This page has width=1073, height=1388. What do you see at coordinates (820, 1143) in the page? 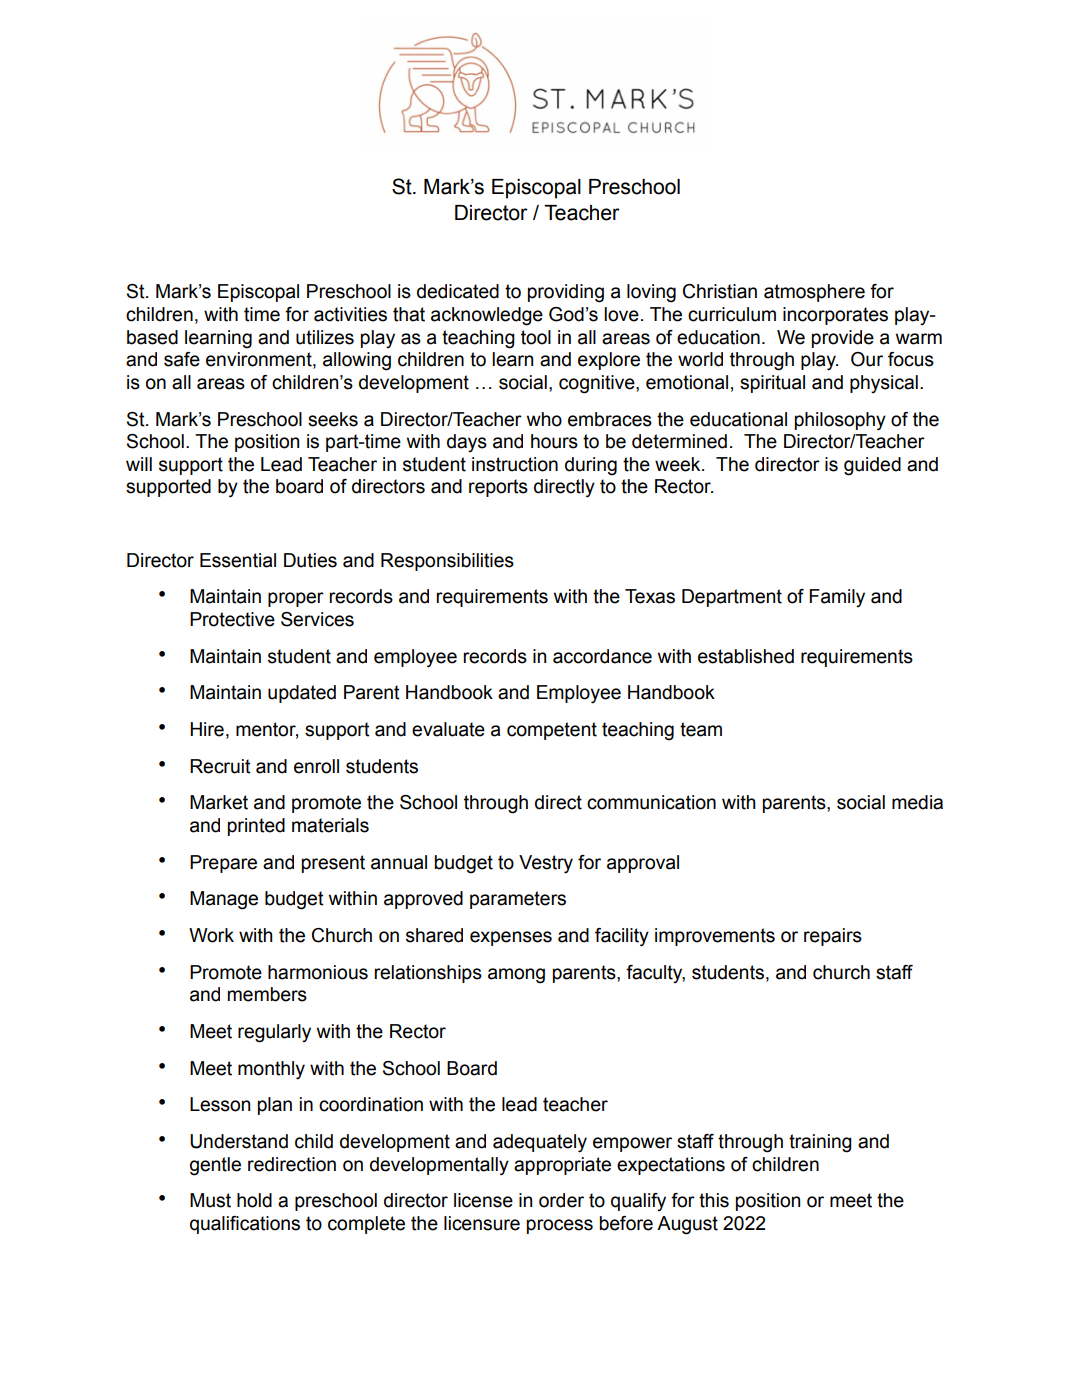
I see `training` at bounding box center [820, 1143].
